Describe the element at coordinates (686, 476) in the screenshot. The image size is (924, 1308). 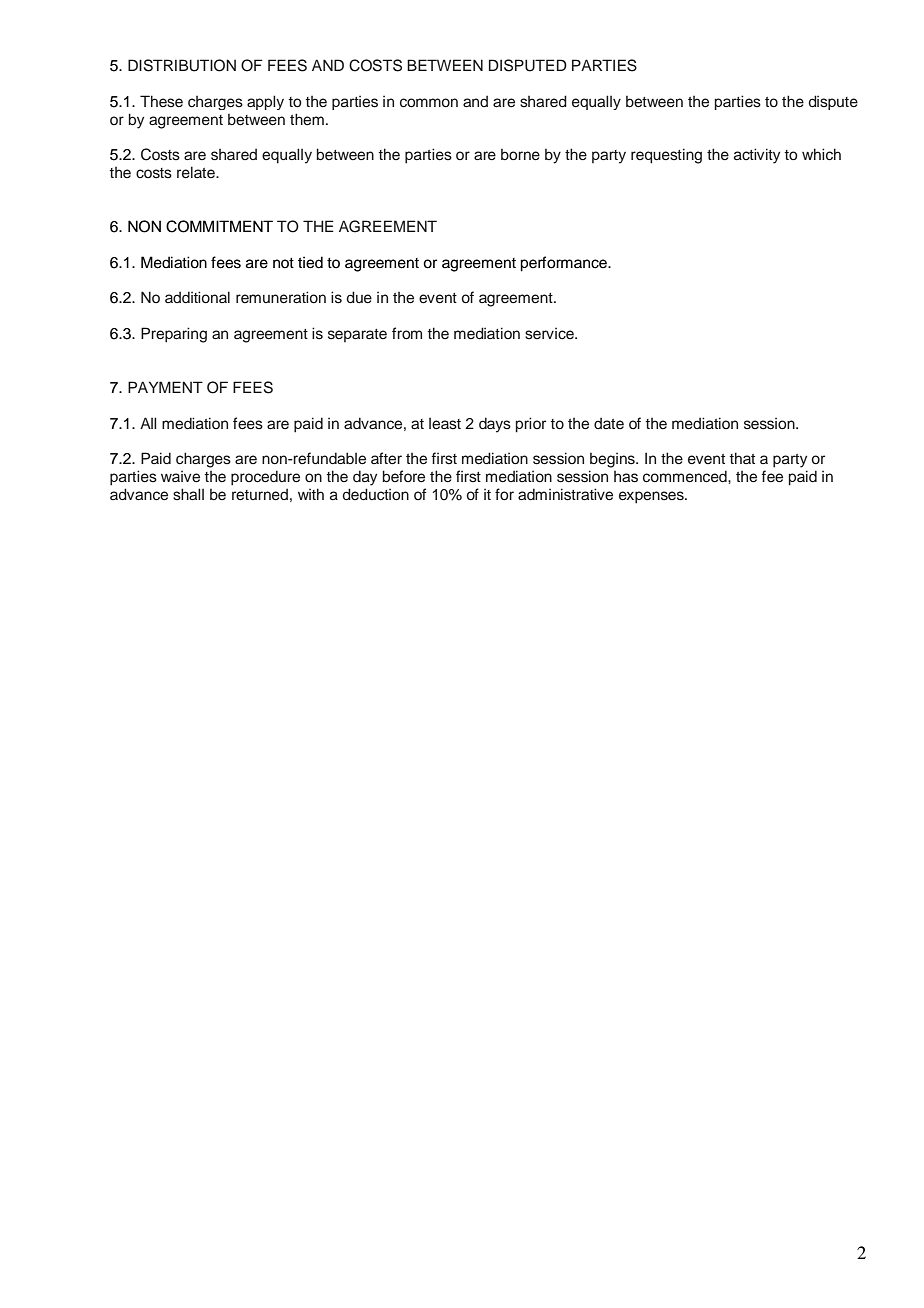
I see `commenced` at that location.
